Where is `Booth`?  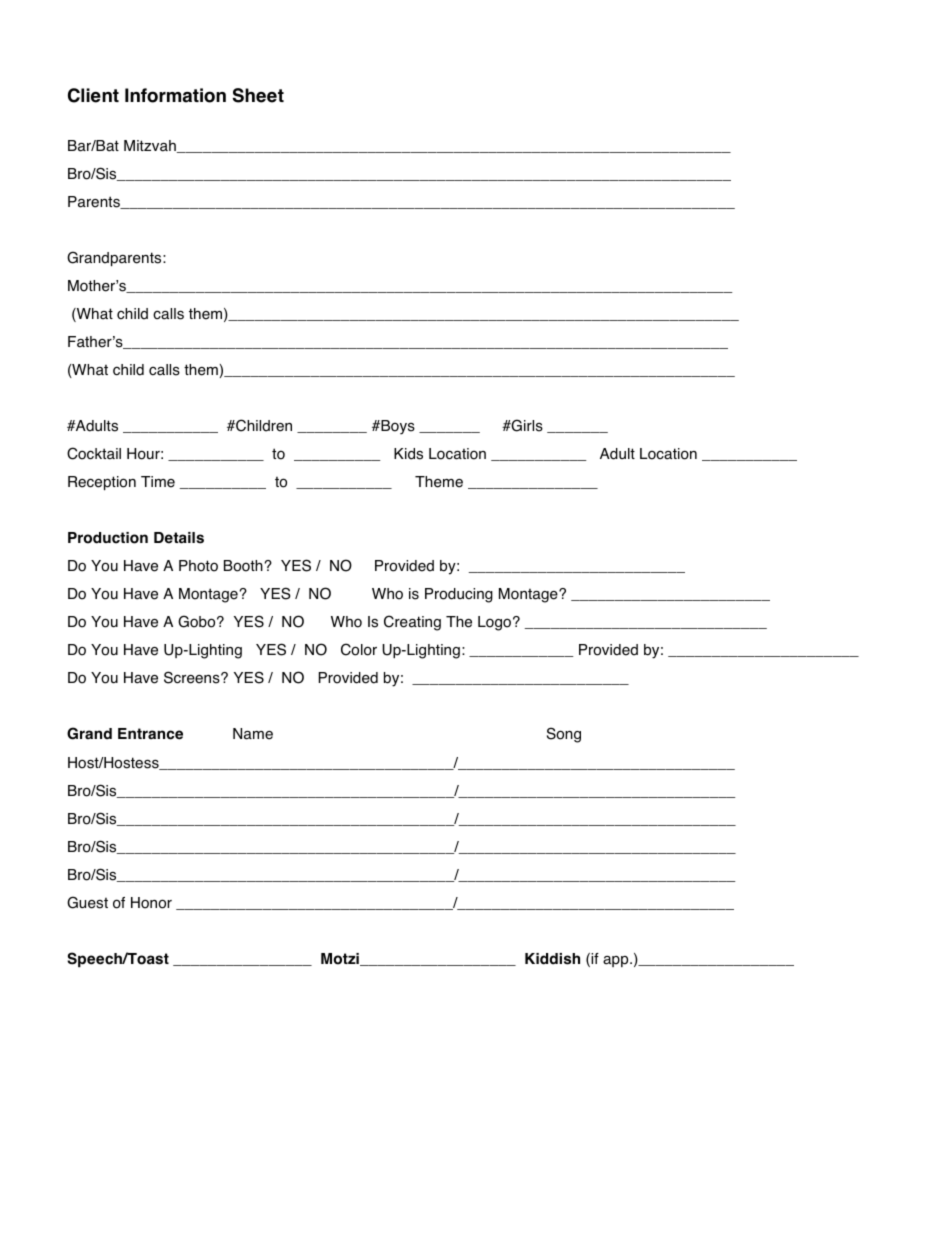 Booth is located at coordinates (244, 566).
